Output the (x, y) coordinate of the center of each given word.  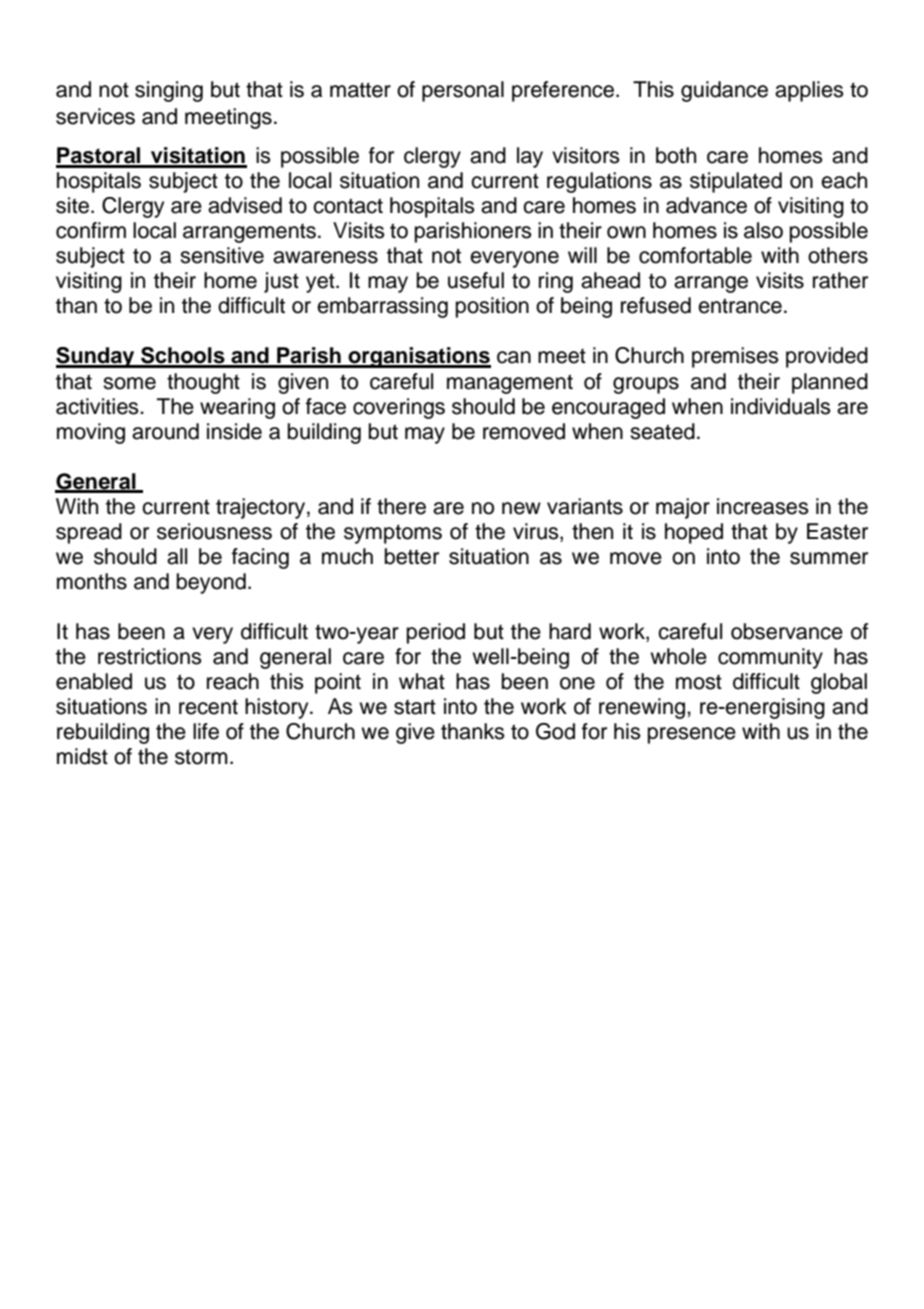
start (415, 707)
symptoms (393, 534)
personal (463, 91)
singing (169, 91)
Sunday (96, 357)
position (492, 307)
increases (763, 506)
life (206, 731)
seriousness (214, 531)
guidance (724, 91)
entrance (740, 306)
